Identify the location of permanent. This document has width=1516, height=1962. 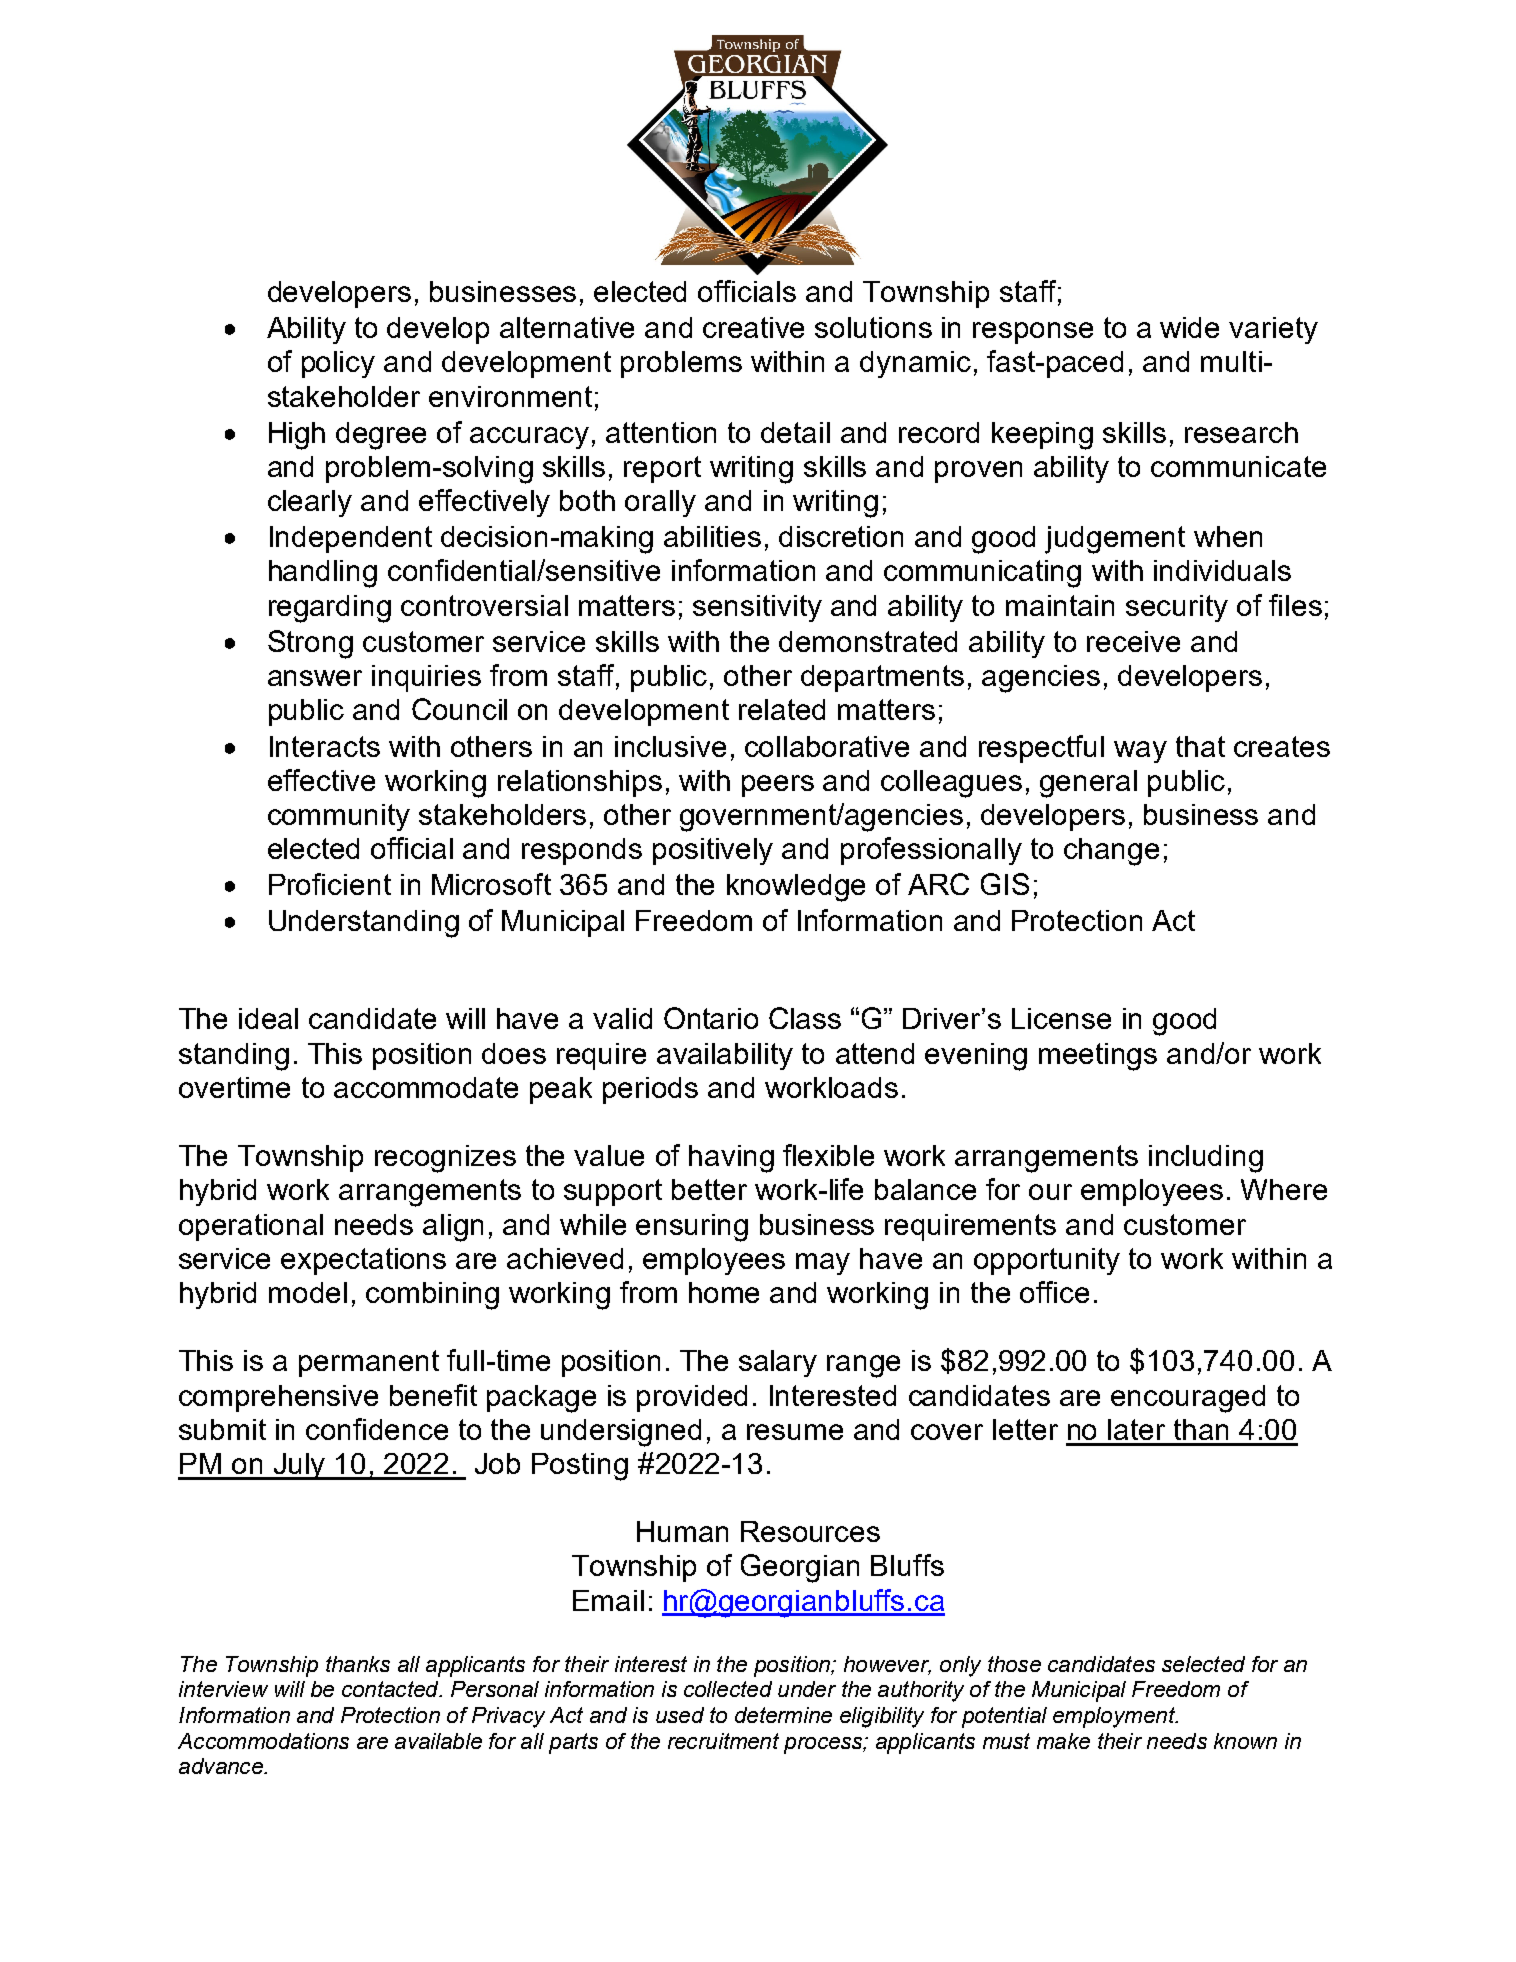
(369, 1363).
